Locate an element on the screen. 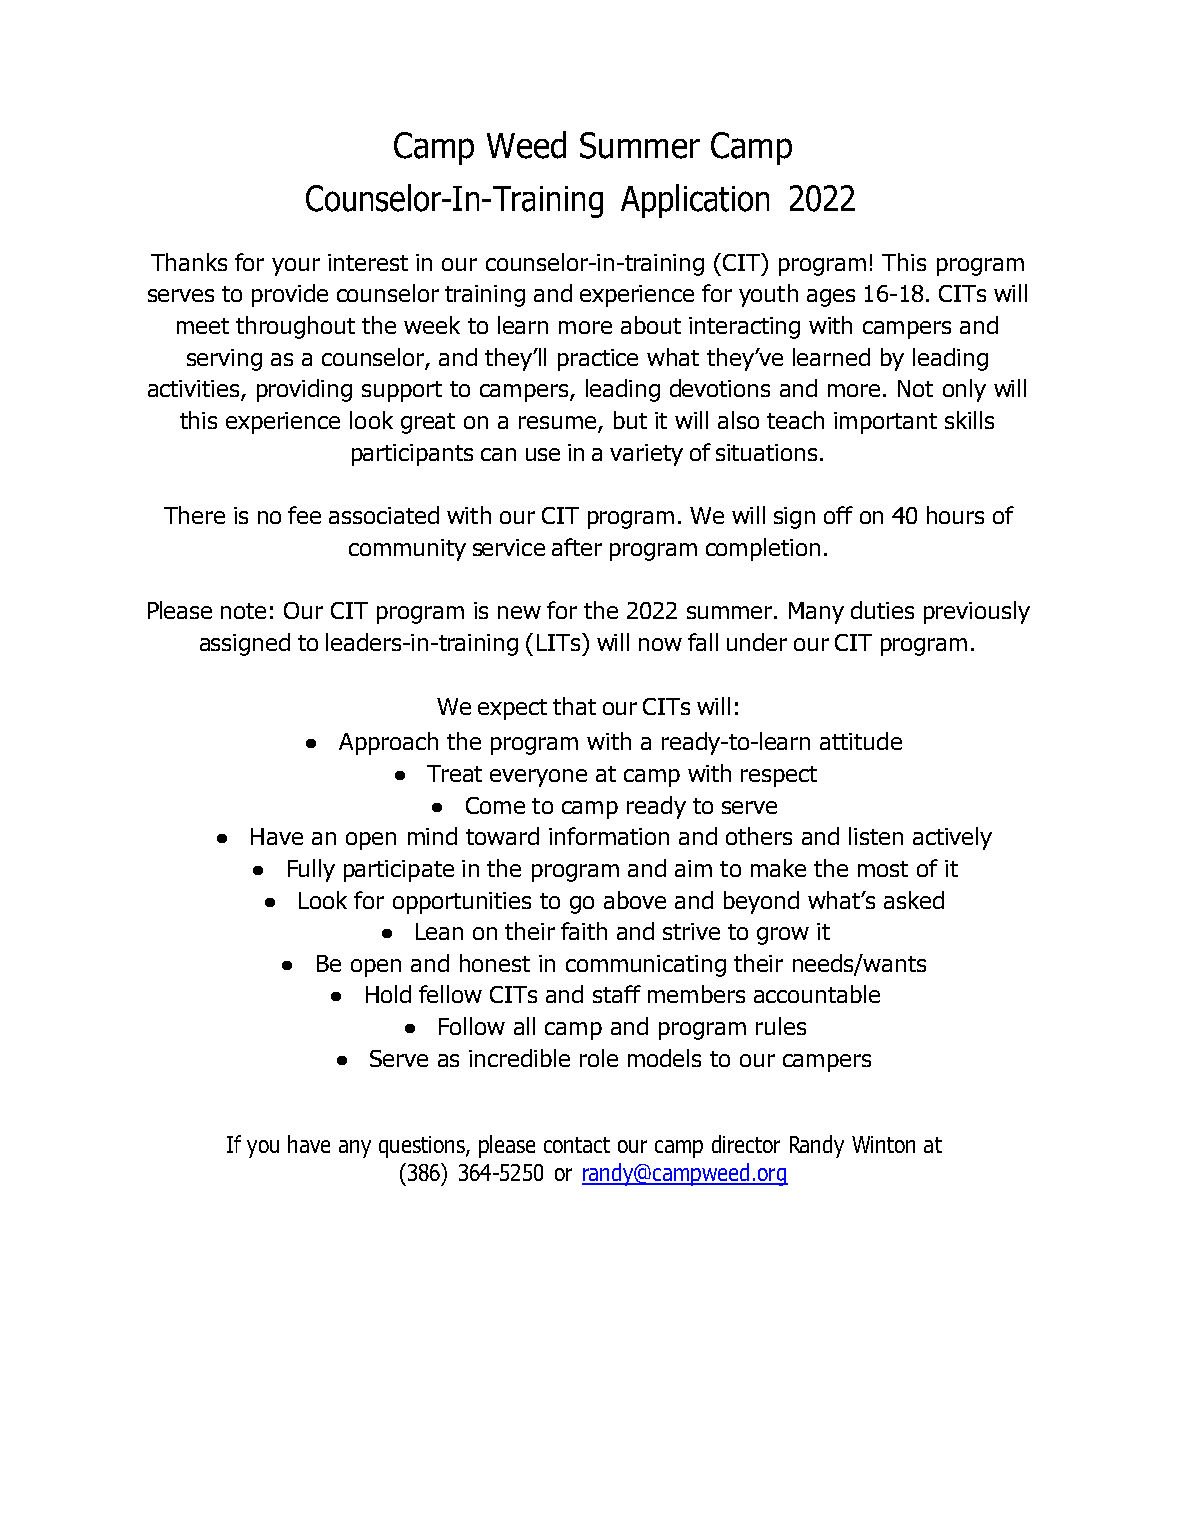  your is located at coordinates (296, 267).
